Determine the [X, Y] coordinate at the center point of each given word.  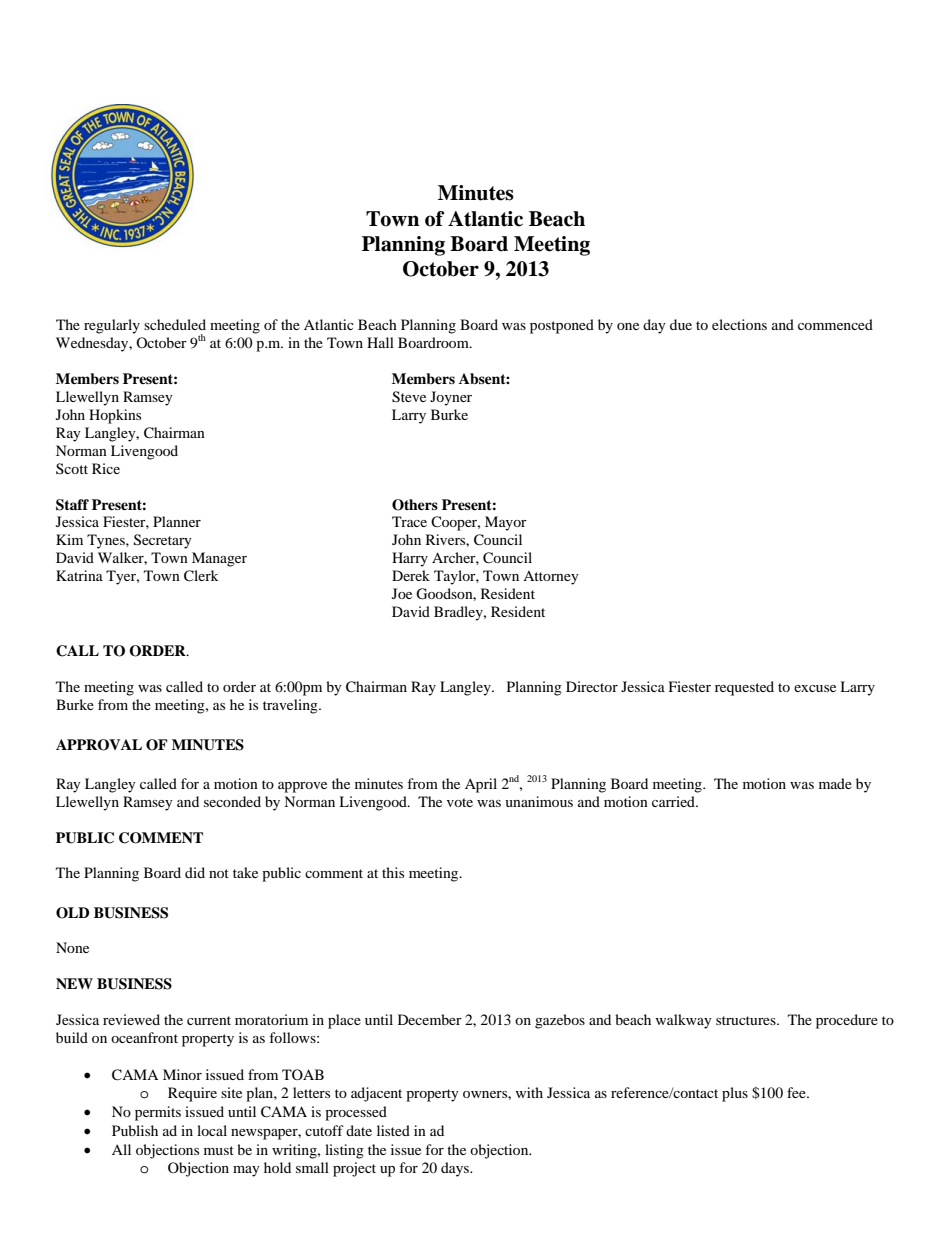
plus [735, 1094]
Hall [380, 342]
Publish [135, 1130]
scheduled [175, 324]
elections [739, 324]
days [456, 1169]
